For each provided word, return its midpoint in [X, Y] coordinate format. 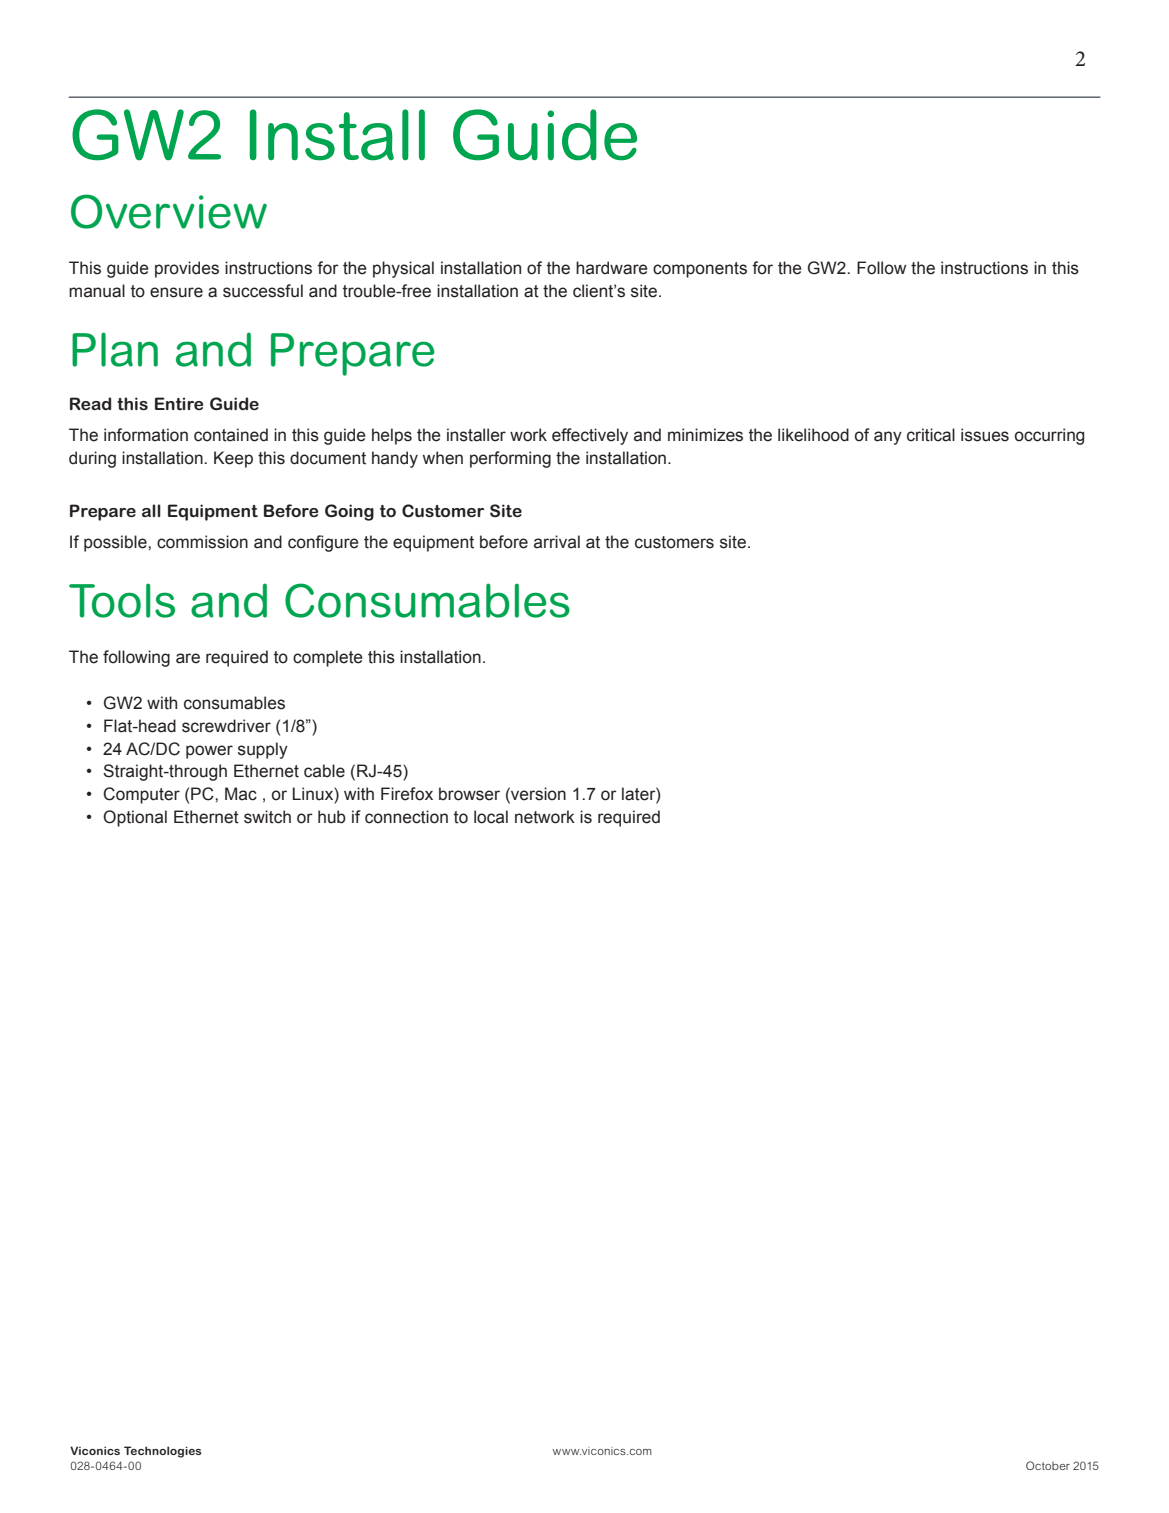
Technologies [162, 1452]
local [491, 817]
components [700, 270]
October [1048, 1465]
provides [187, 269]
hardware [612, 268]
